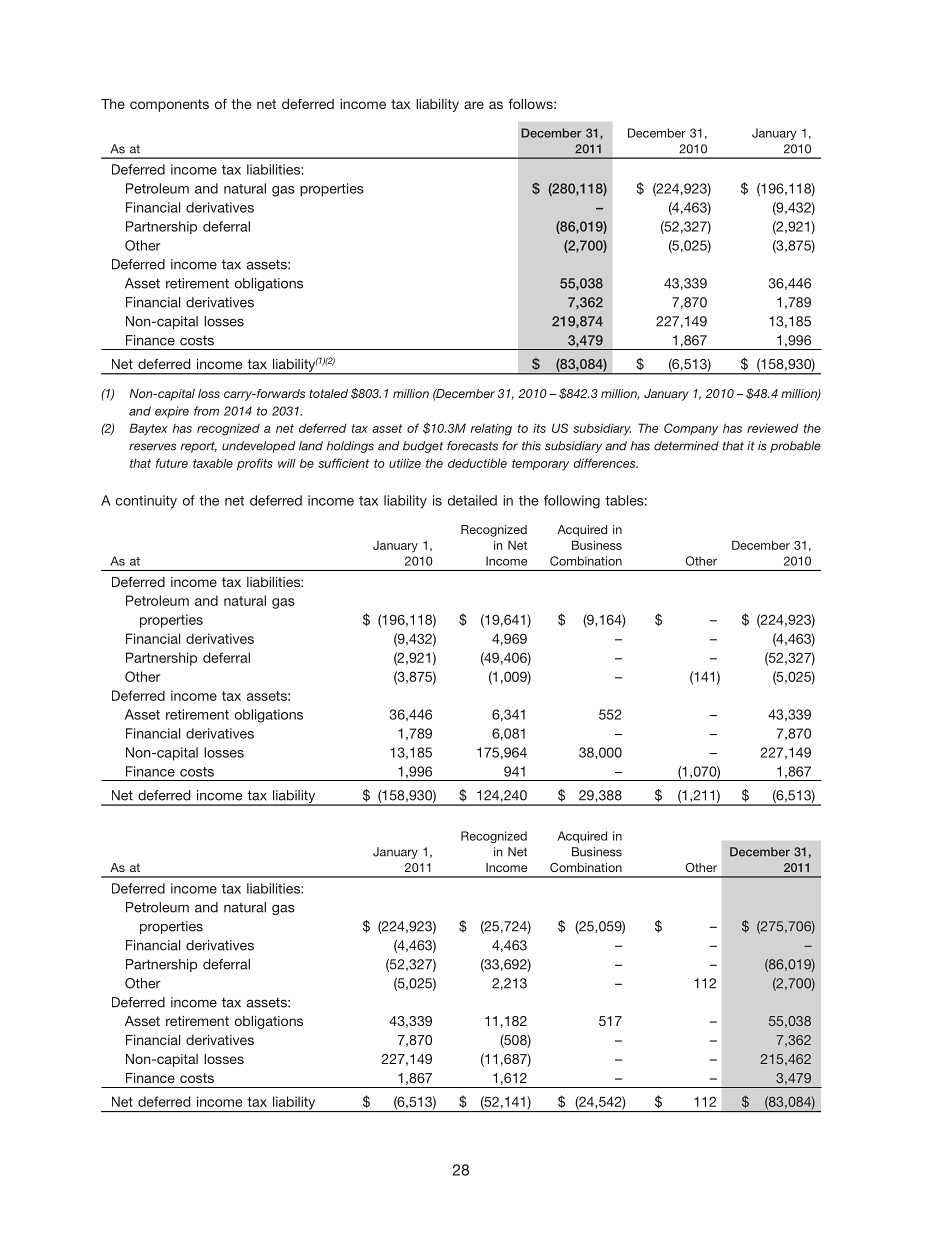  Describe the element at coordinates (169, 105) in the image. I see `components` at that location.
